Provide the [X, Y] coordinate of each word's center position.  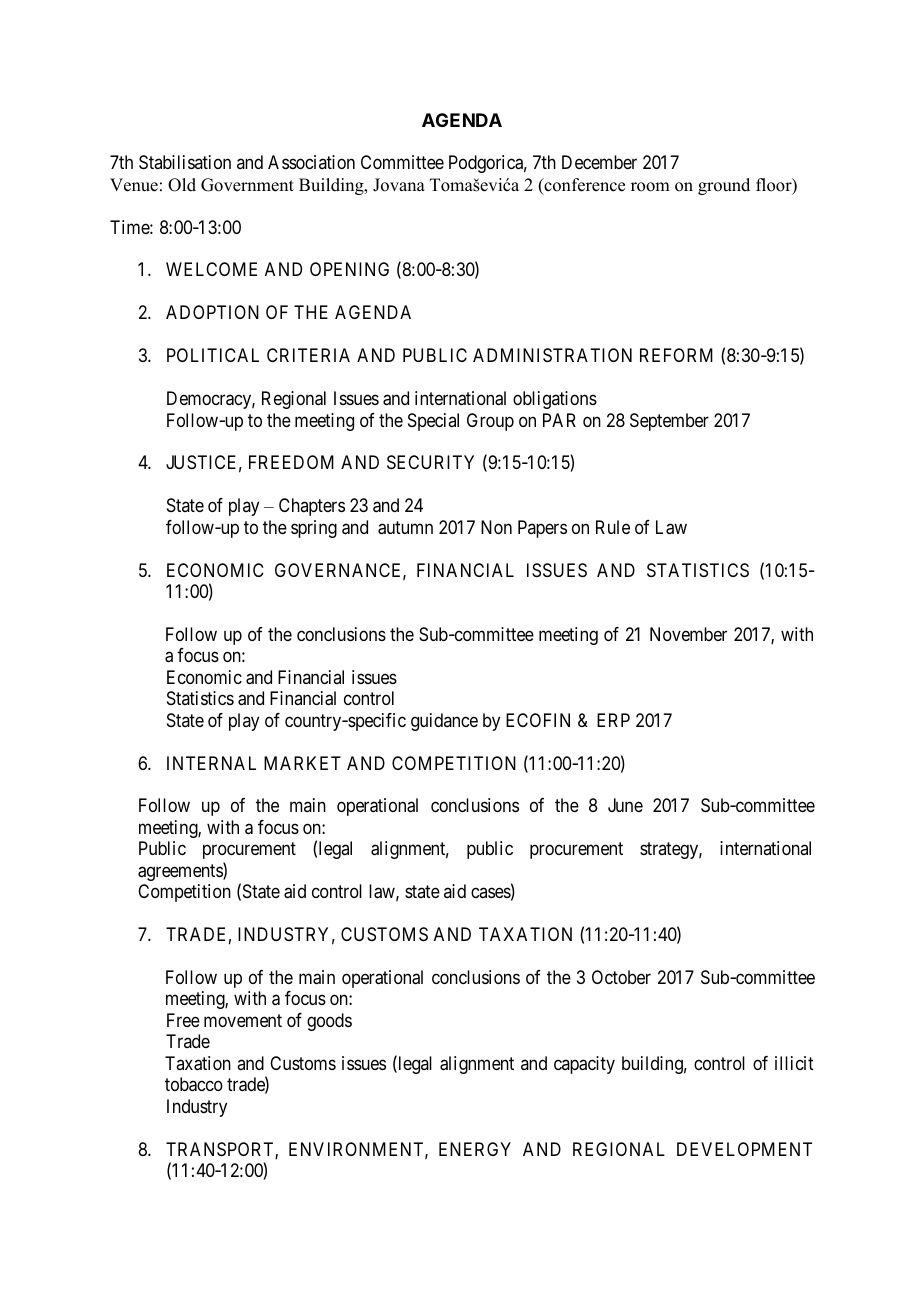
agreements [181, 872]
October [621, 977]
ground [724, 186]
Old [182, 185]
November [688, 634]
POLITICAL [213, 355]
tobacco [194, 1084]
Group [490, 422]
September [669, 422]
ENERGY [475, 1149]
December [599, 162]
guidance [444, 722]
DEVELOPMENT [744, 1149]
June [625, 805]
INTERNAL [211, 763]
